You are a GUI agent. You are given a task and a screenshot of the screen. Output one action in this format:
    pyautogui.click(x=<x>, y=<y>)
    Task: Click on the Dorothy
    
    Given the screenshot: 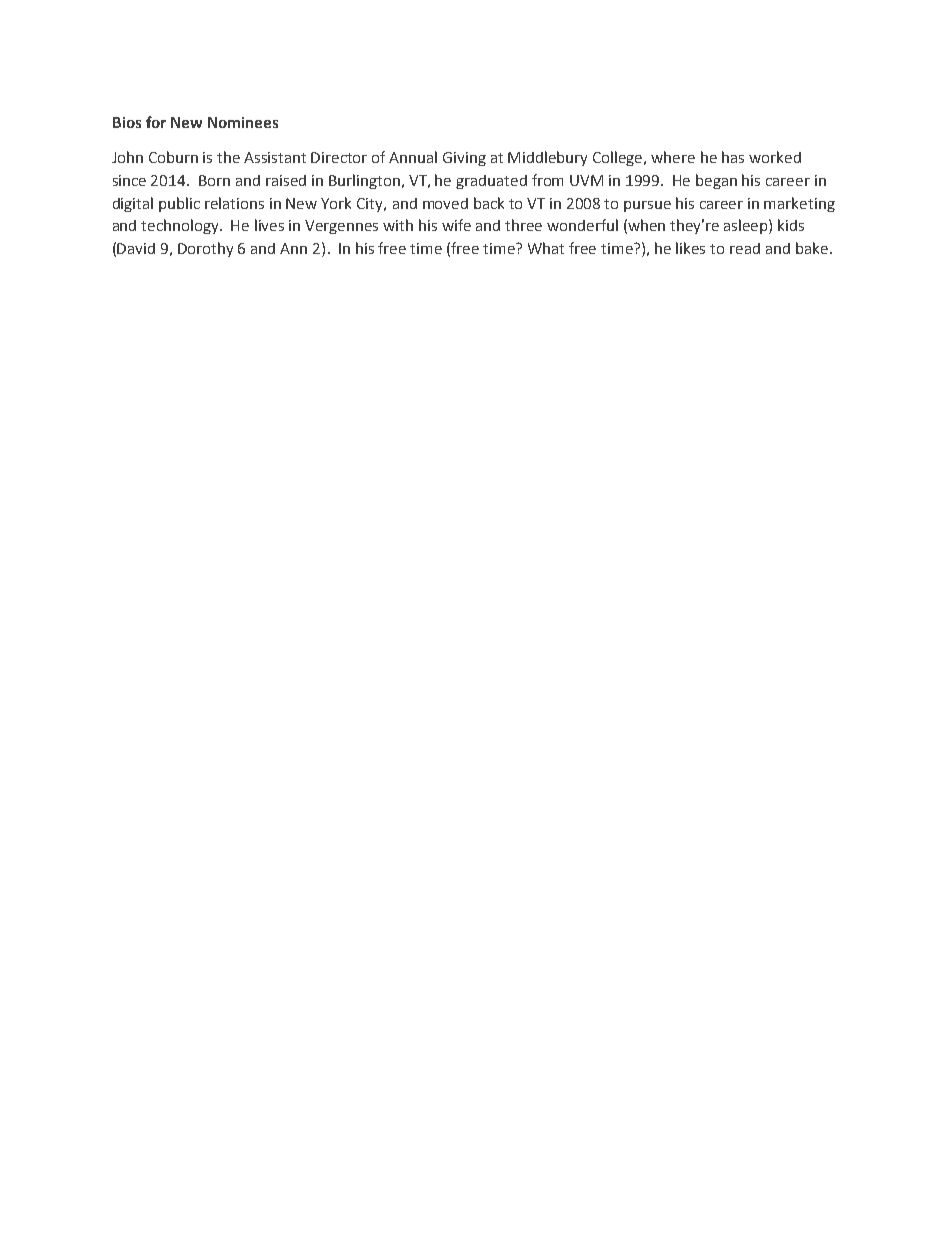 What is the action you would take?
    pyautogui.click(x=205, y=249)
